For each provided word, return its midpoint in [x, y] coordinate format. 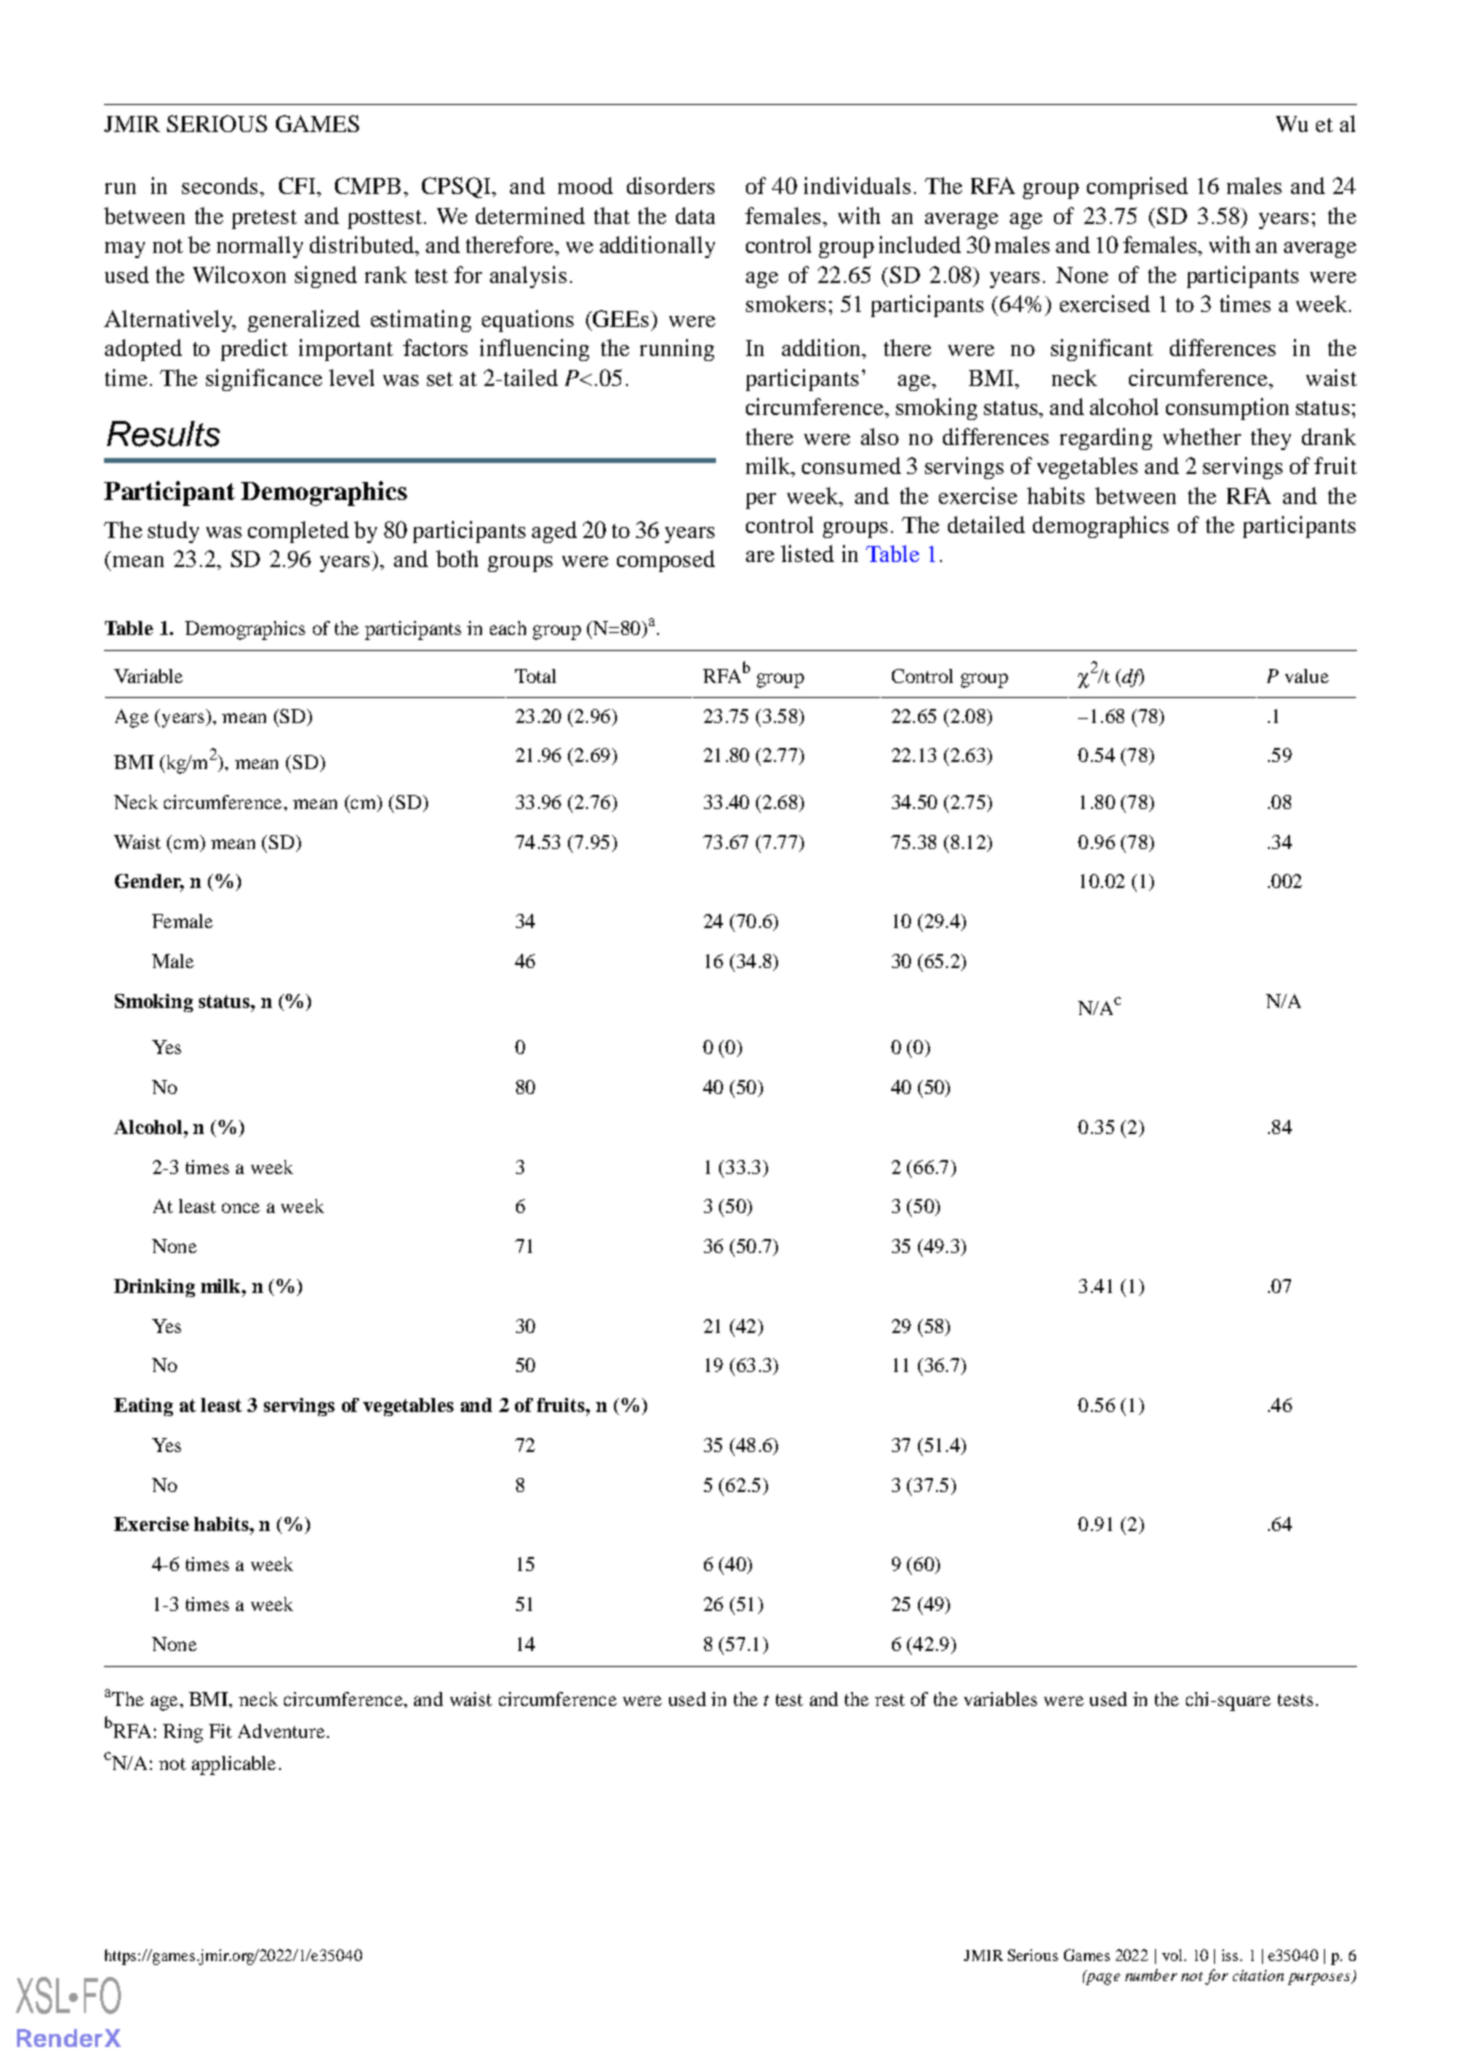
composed [666, 561]
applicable [234, 1765]
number [1151, 1975]
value [1307, 676]
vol [1173, 1955]
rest [890, 1700]
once [241, 1208]
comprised [1137, 188]
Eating [143, 1407]
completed [298, 532]
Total [535, 676]
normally [260, 247]
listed [807, 553]
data [695, 215]
